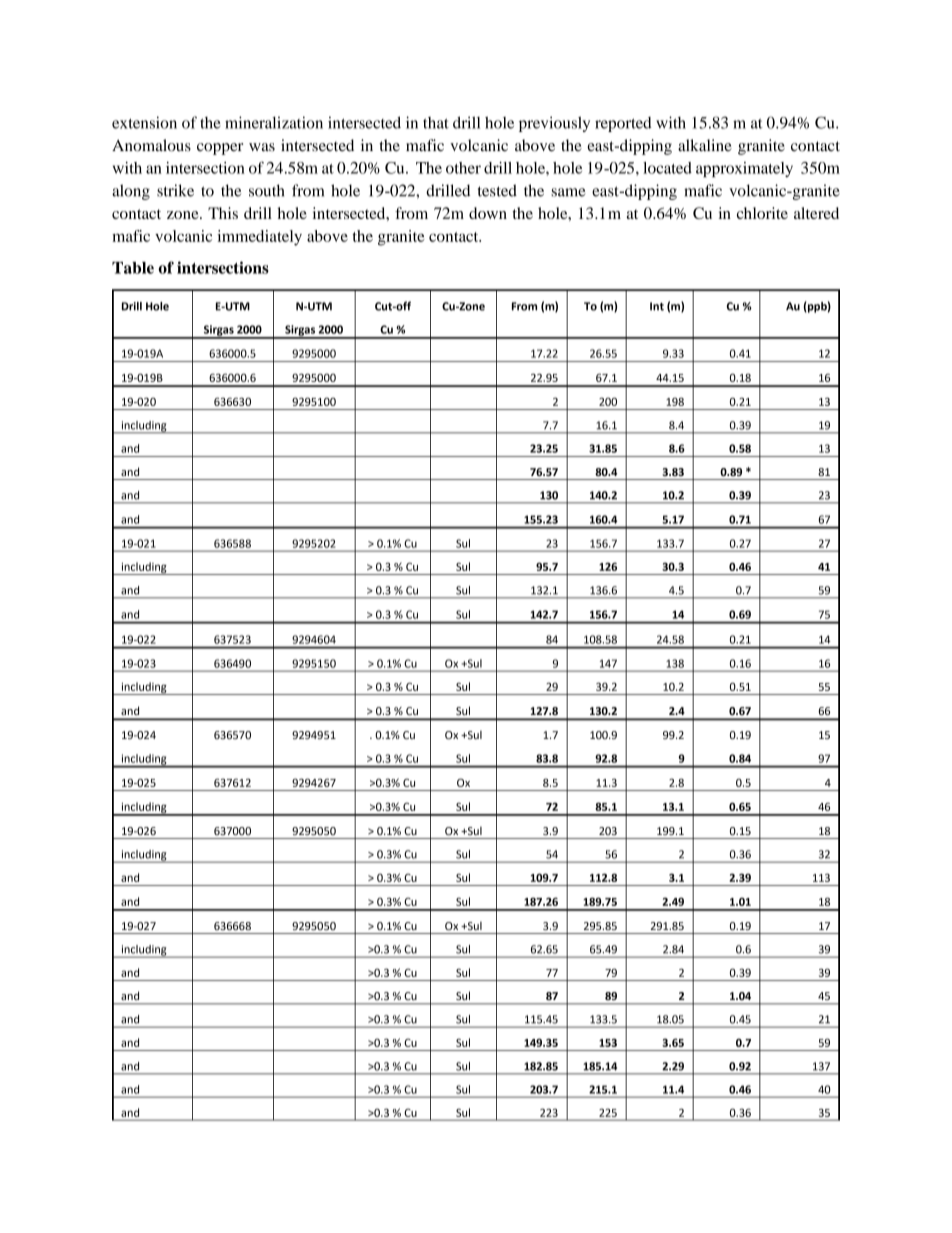  Describe the element at coordinates (262, 147) in the screenshot. I see `was` at that location.
